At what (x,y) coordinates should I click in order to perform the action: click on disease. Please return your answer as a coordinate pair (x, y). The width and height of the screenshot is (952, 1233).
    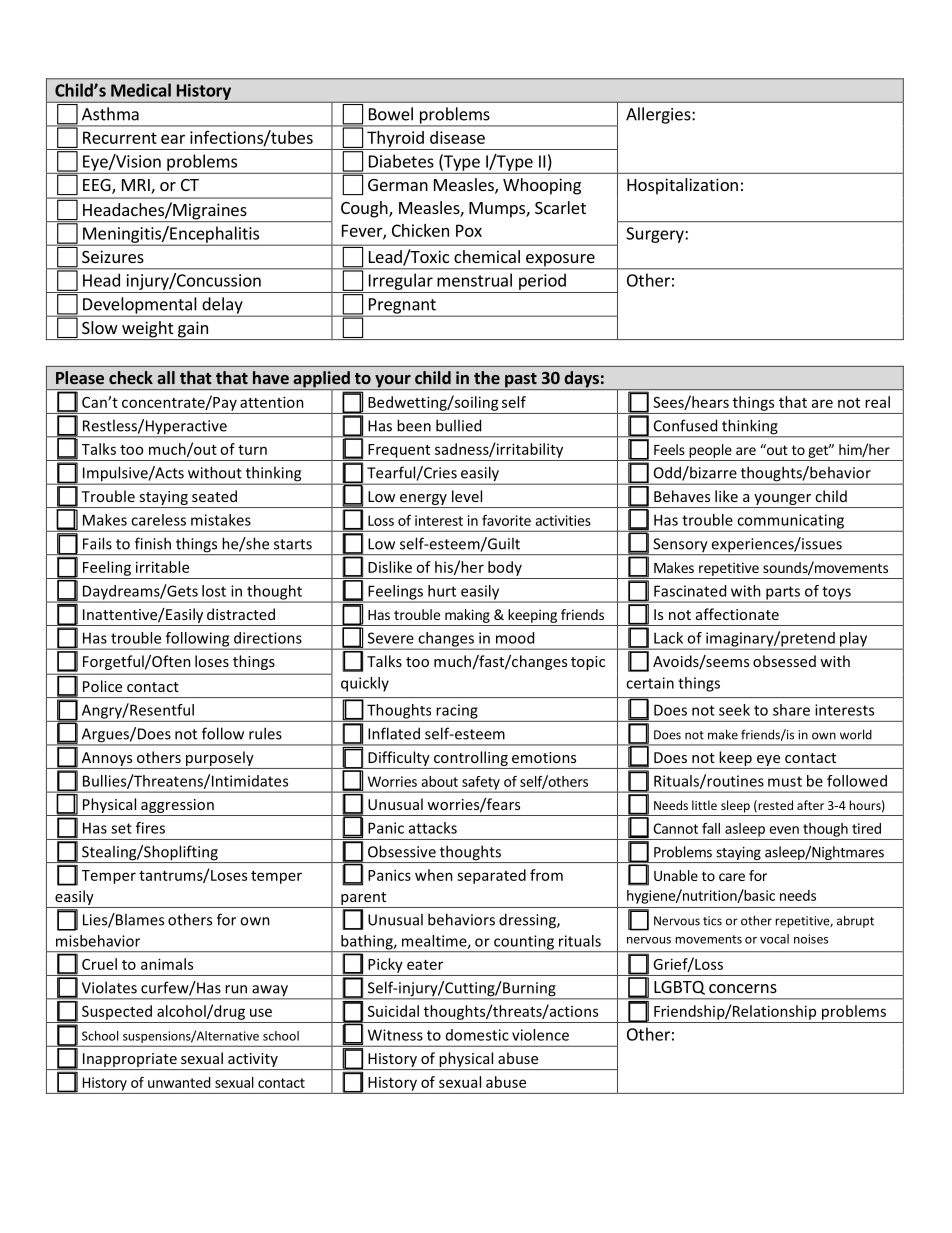
    Looking at the image, I should click on (457, 137).
